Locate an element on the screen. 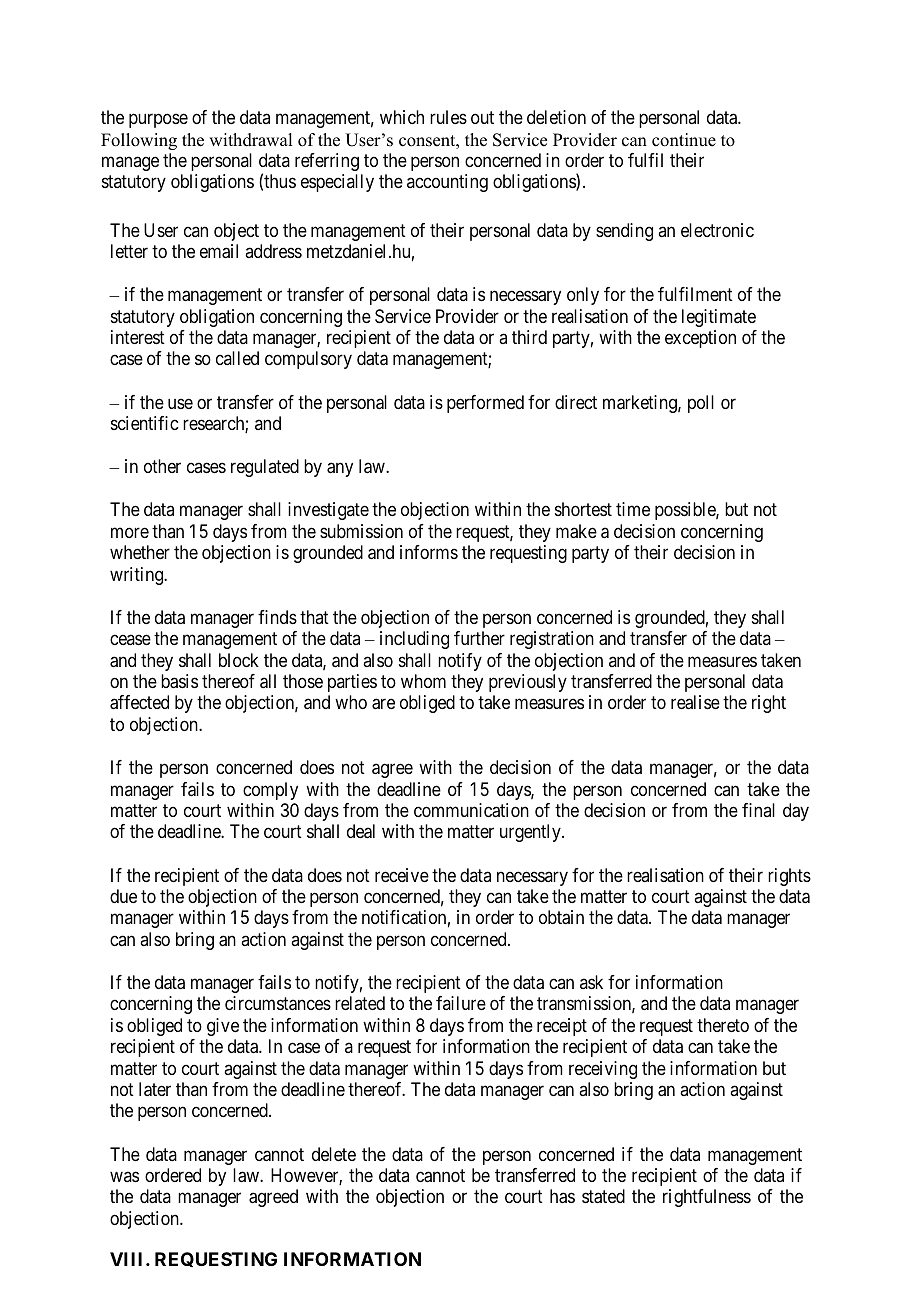  continue is located at coordinates (684, 140).
